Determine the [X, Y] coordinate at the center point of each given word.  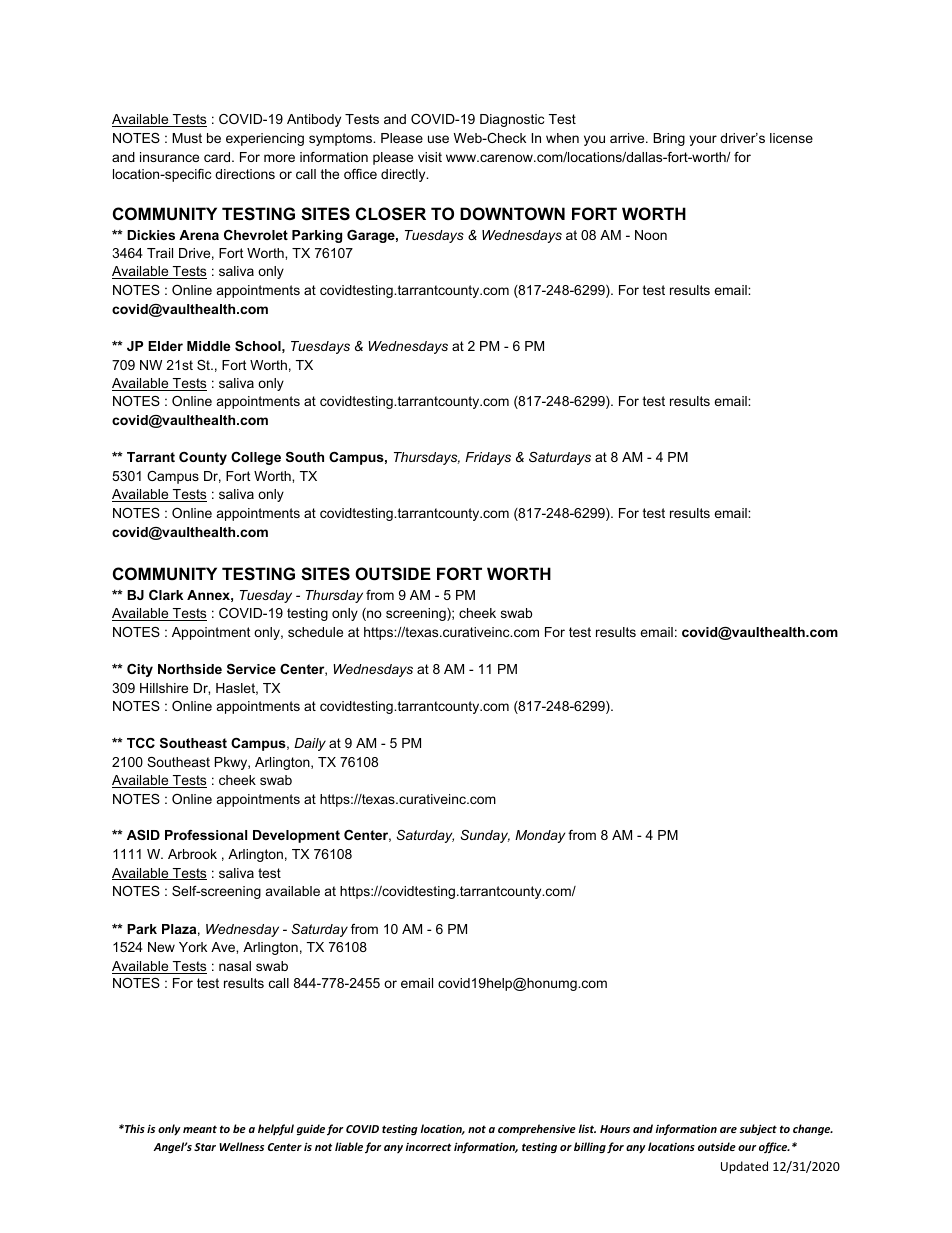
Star [205, 1147]
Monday [540, 836]
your [703, 140]
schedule [315, 632]
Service [251, 669]
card [217, 157]
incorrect [428, 1147]
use [438, 139]
